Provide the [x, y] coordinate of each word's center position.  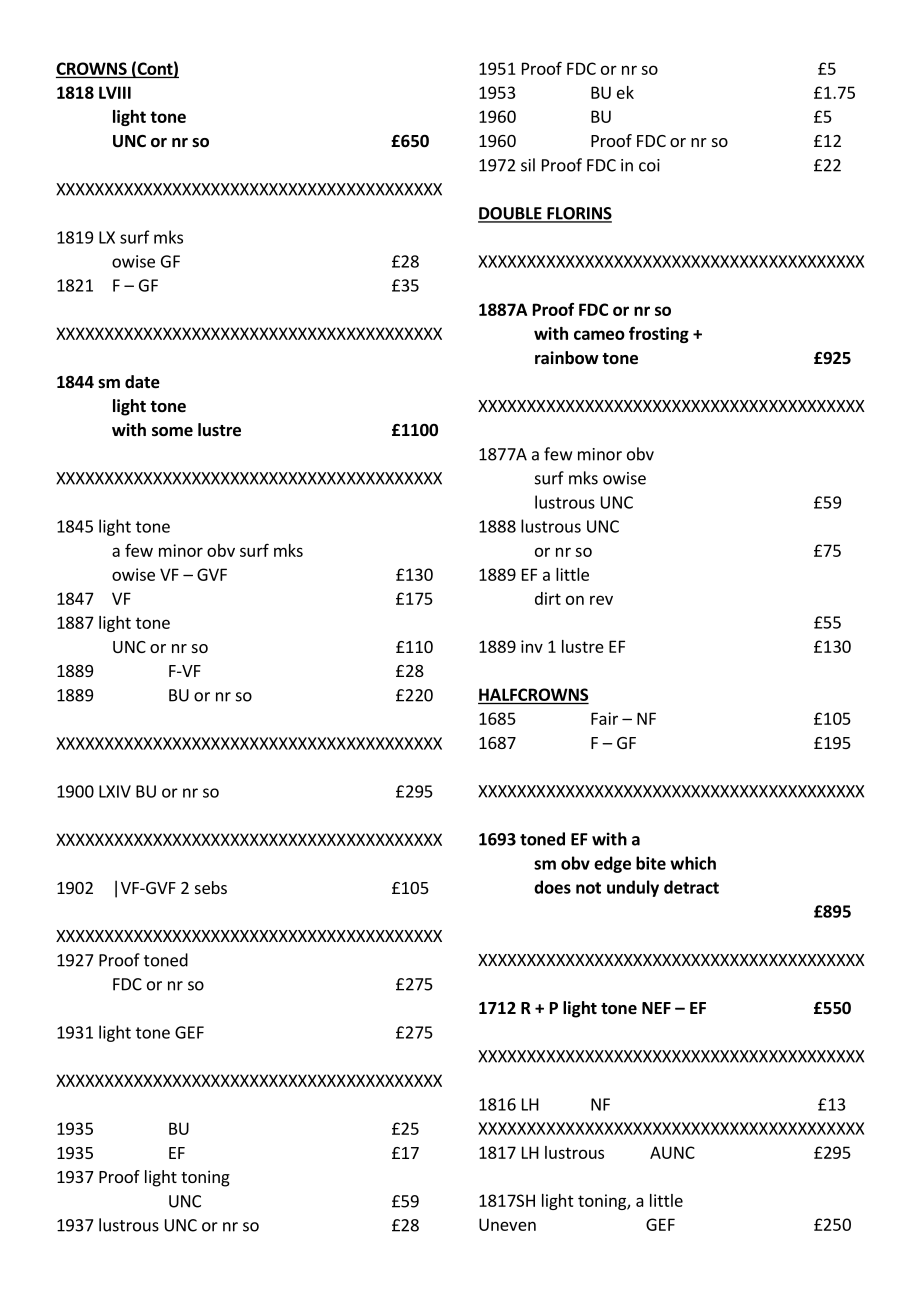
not [588, 888]
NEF [656, 1008]
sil [528, 165]
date [142, 382]
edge [612, 864]
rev [601, 600]
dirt [548, 598]
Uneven [507, 1224]
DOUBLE [511, 214]
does [552, 887]
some [172, 432]
